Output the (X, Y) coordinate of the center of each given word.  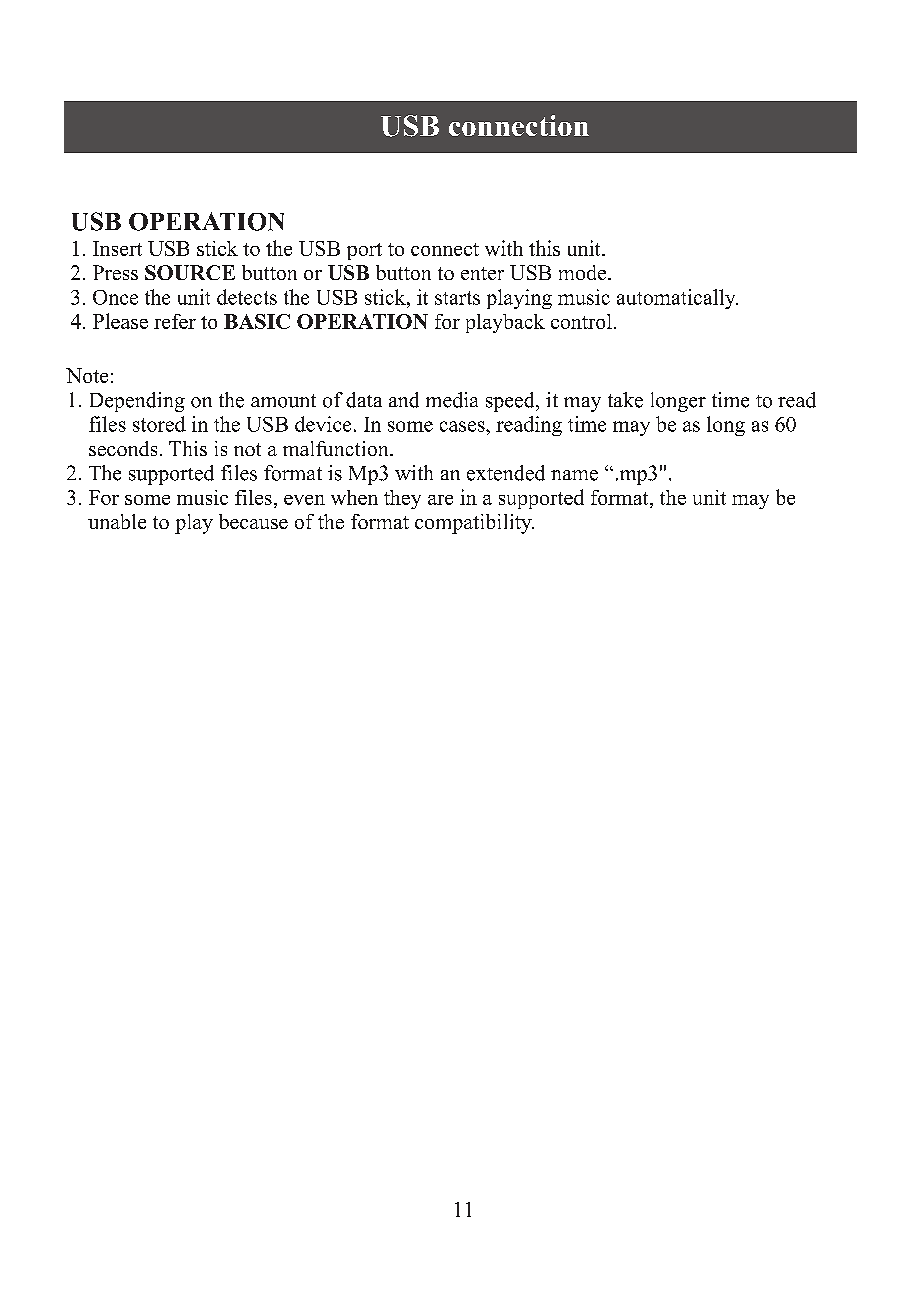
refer (175, 321)
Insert (117, 248)
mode (584, 272)
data (364, 400)
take (625, 400)
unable (117, 521)
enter (482, 273)
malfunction (337, 448)
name (574, 475)
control (581, 321)
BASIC (257, 321)
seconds (123, 448)
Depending (137, 402)
